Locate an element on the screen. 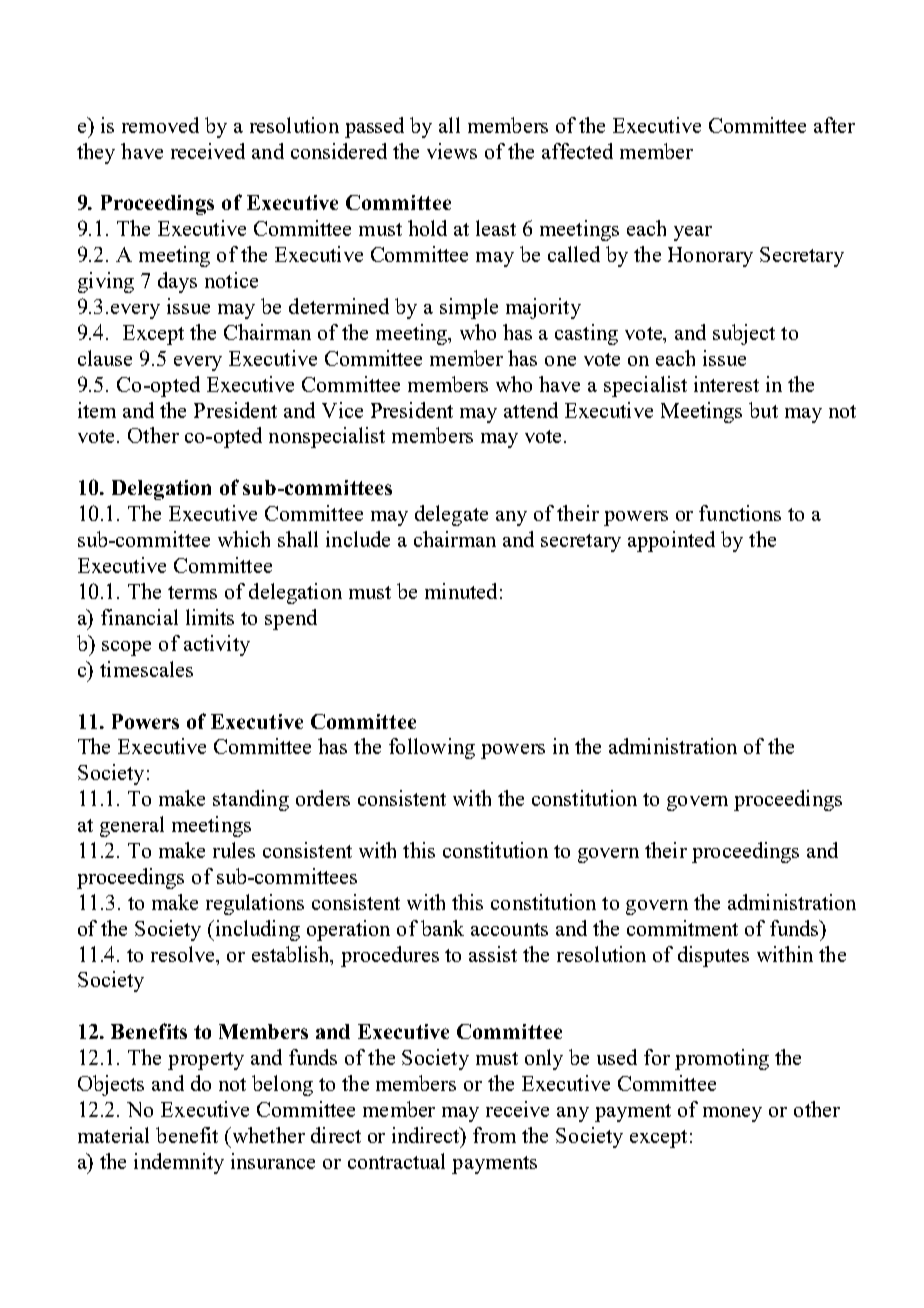  appointed is located at coordinates (671, 541).
